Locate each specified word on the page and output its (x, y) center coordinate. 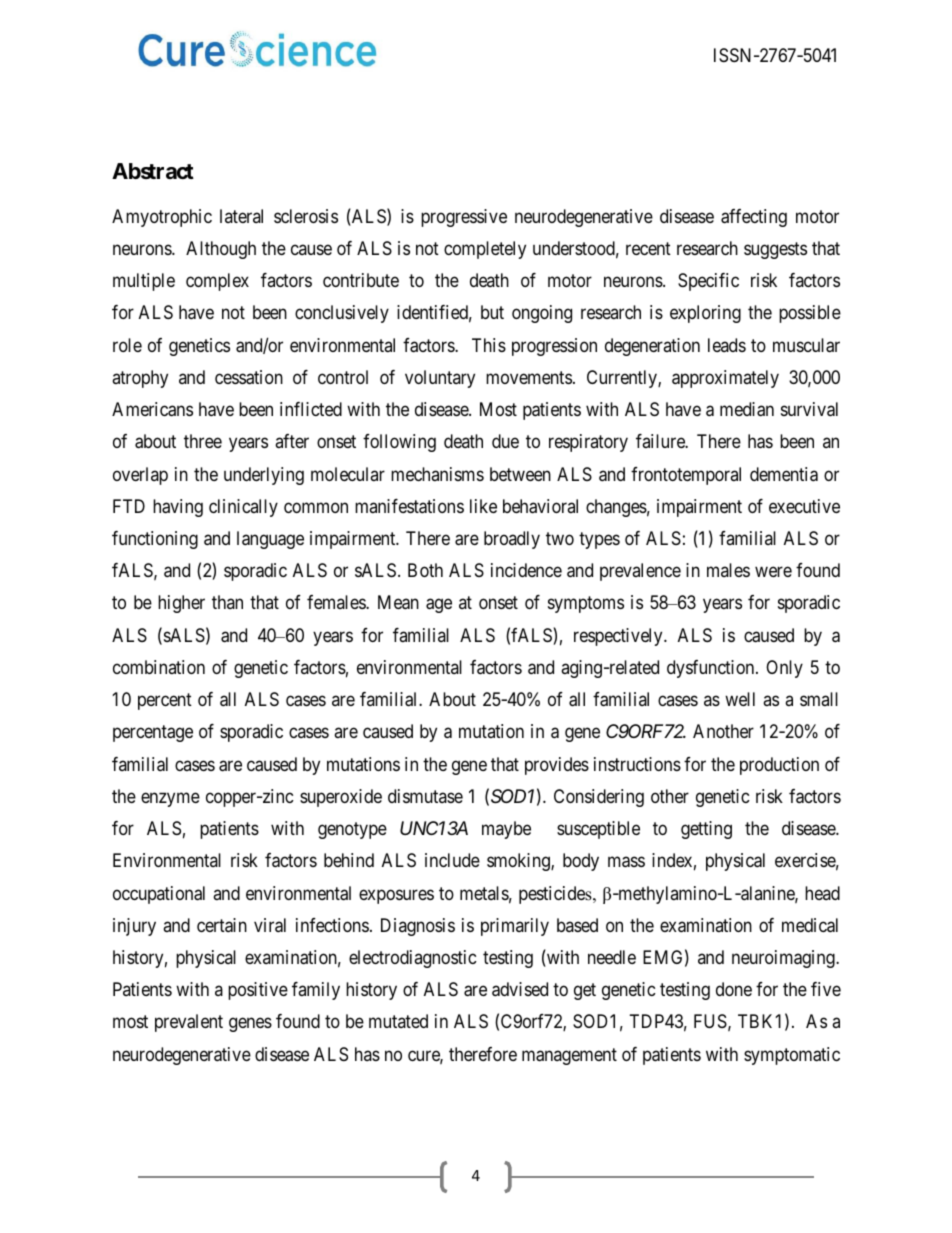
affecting (754, 218)
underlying (264, 476)
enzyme (170, 799)
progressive (464, 218)
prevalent (189, 1023)
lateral (241, 216)
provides (557, 766)
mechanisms (437, 474)
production (779, 766)
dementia (784, 474)
